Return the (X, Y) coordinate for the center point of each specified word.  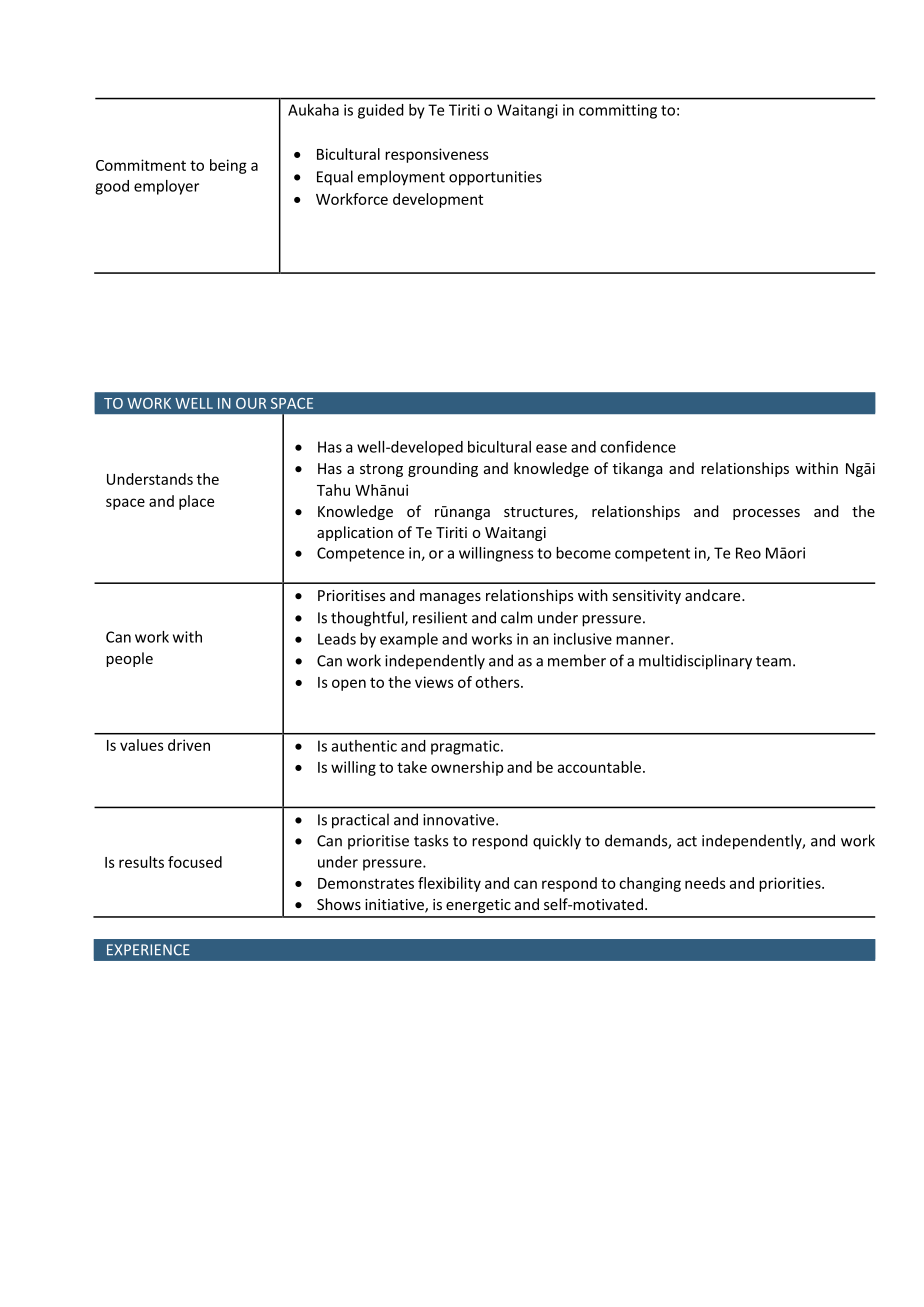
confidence (638, 447)
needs (705, 883)
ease (551, 448)
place (196, 502)
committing (618, 111)
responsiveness (437, 155)
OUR (251, 403)
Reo (748, 553)
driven (189, 745)
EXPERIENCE (148, 950)
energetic (478, 906)
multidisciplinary (695, 662)
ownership (467, 768)
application (355, 533)
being (228, 166)
